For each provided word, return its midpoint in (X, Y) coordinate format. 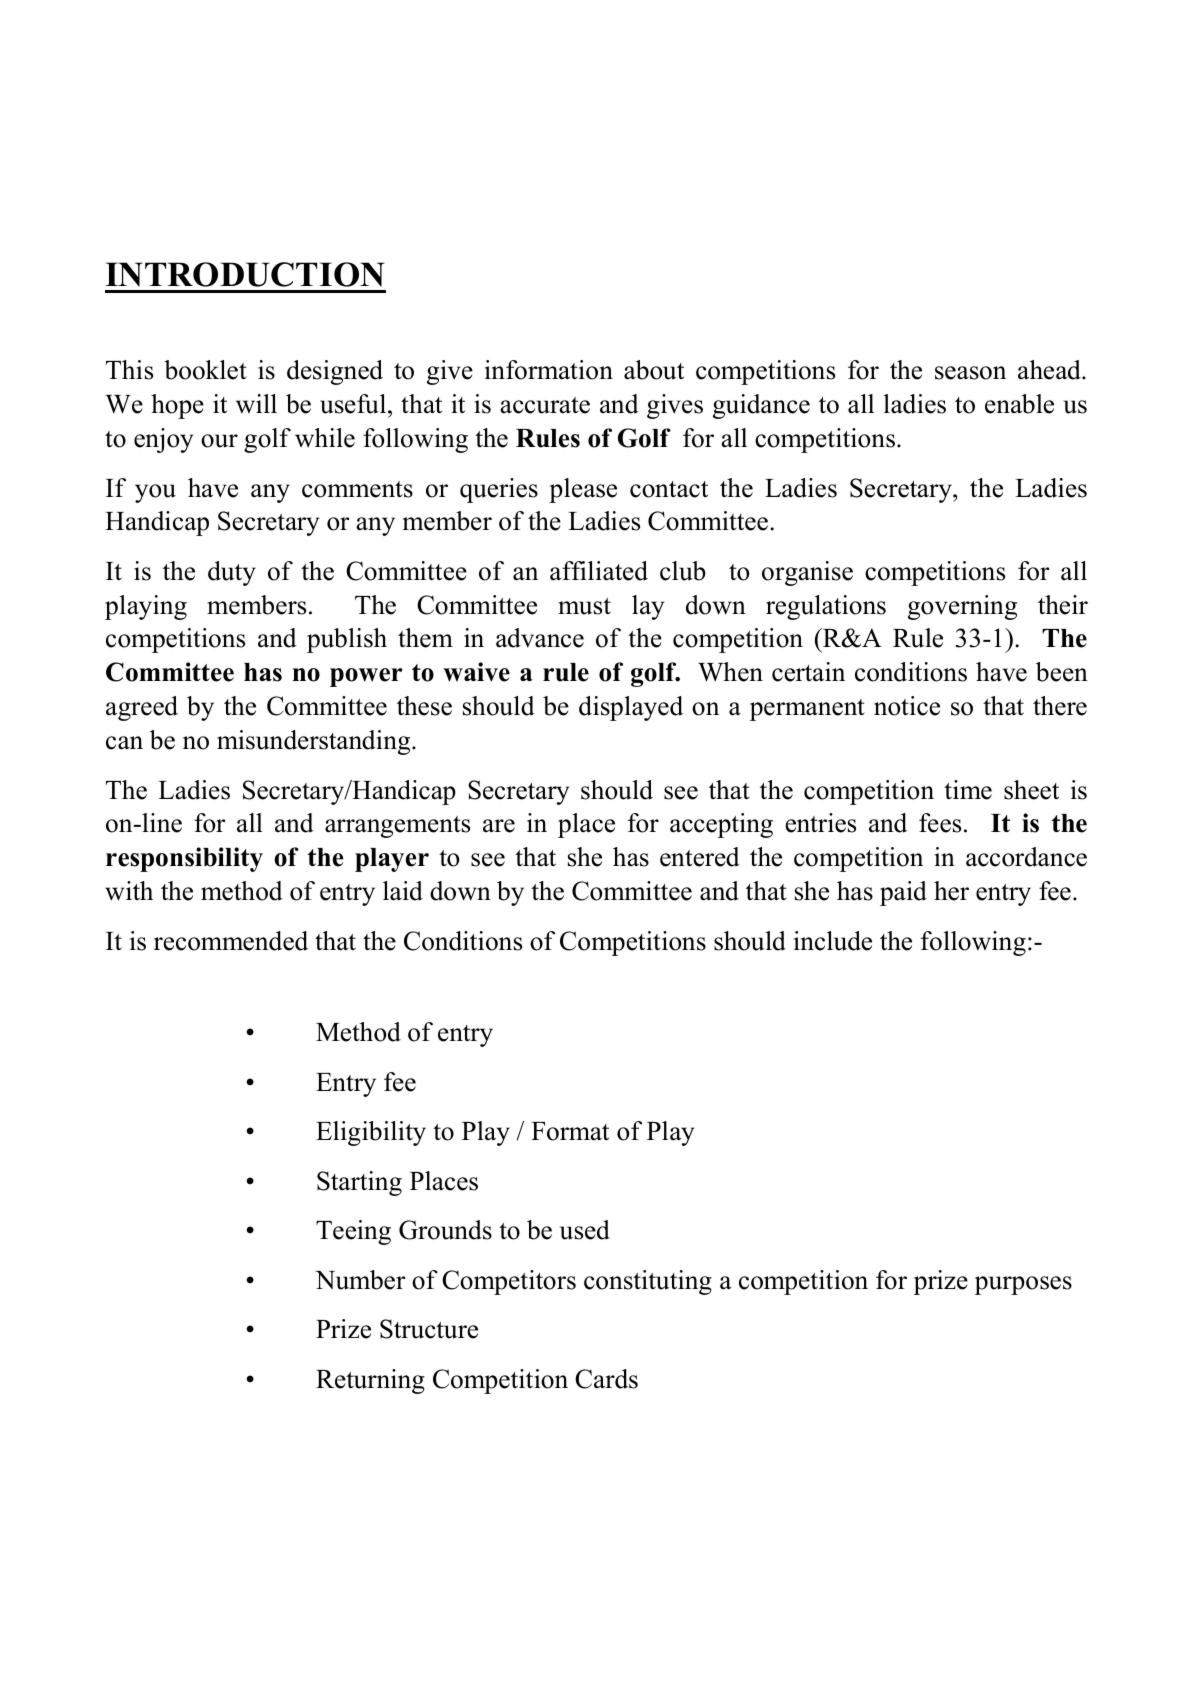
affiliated (599, 571)
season (970, 373)
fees (940, 823)
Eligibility (371, 1133)
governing (962, 607)
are (499, 826)
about (654, 370)
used (585, 1230)
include (833, 941)
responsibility (184, 859)
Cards (606, 1379)
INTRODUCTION (245, 274)
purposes (1023, 1285)
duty (232, 573)
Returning (370, 1381)
